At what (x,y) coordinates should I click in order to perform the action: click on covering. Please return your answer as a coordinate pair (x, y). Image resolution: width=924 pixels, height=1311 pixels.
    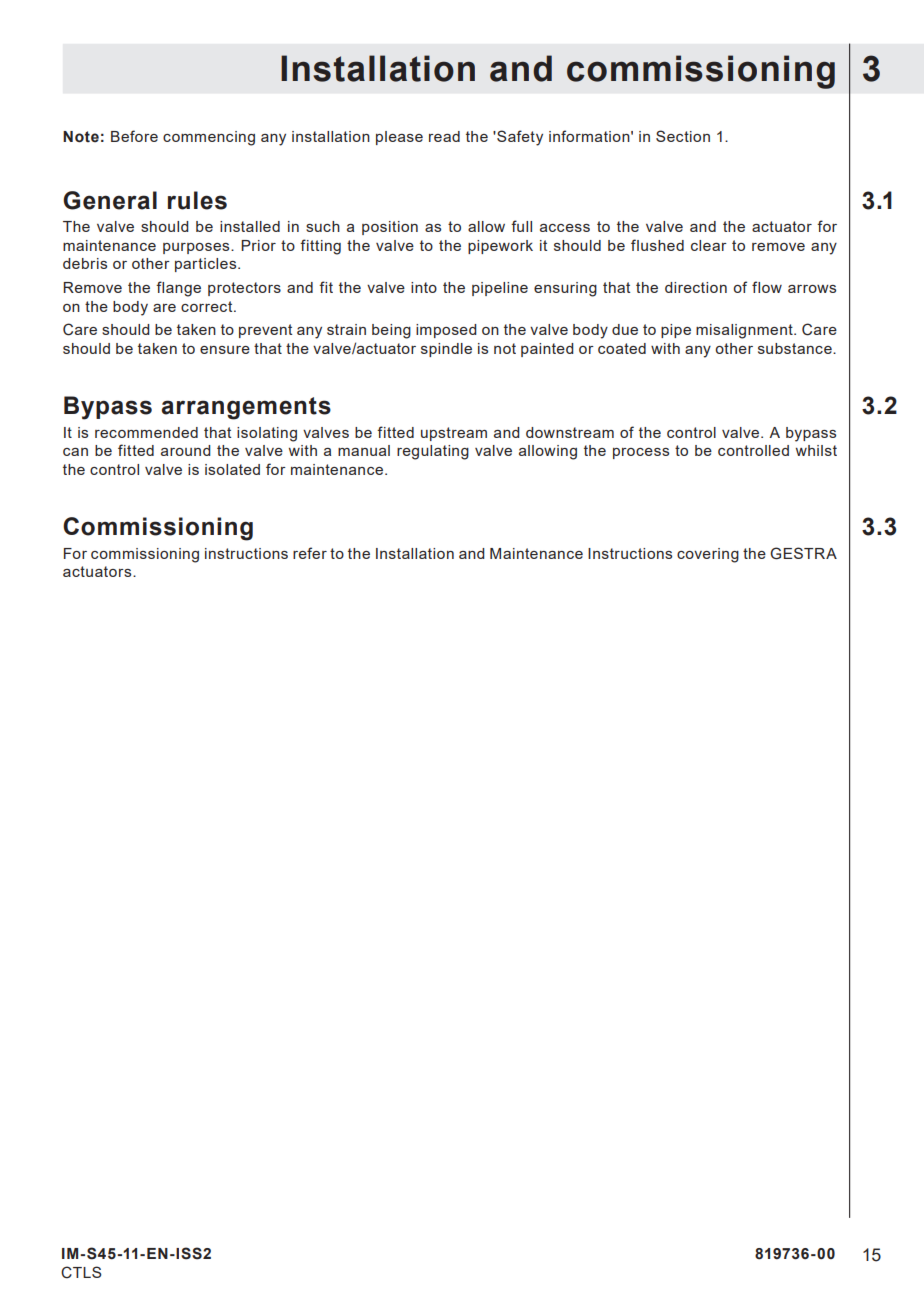
    Looking at the image, I should click on (708, 555).
